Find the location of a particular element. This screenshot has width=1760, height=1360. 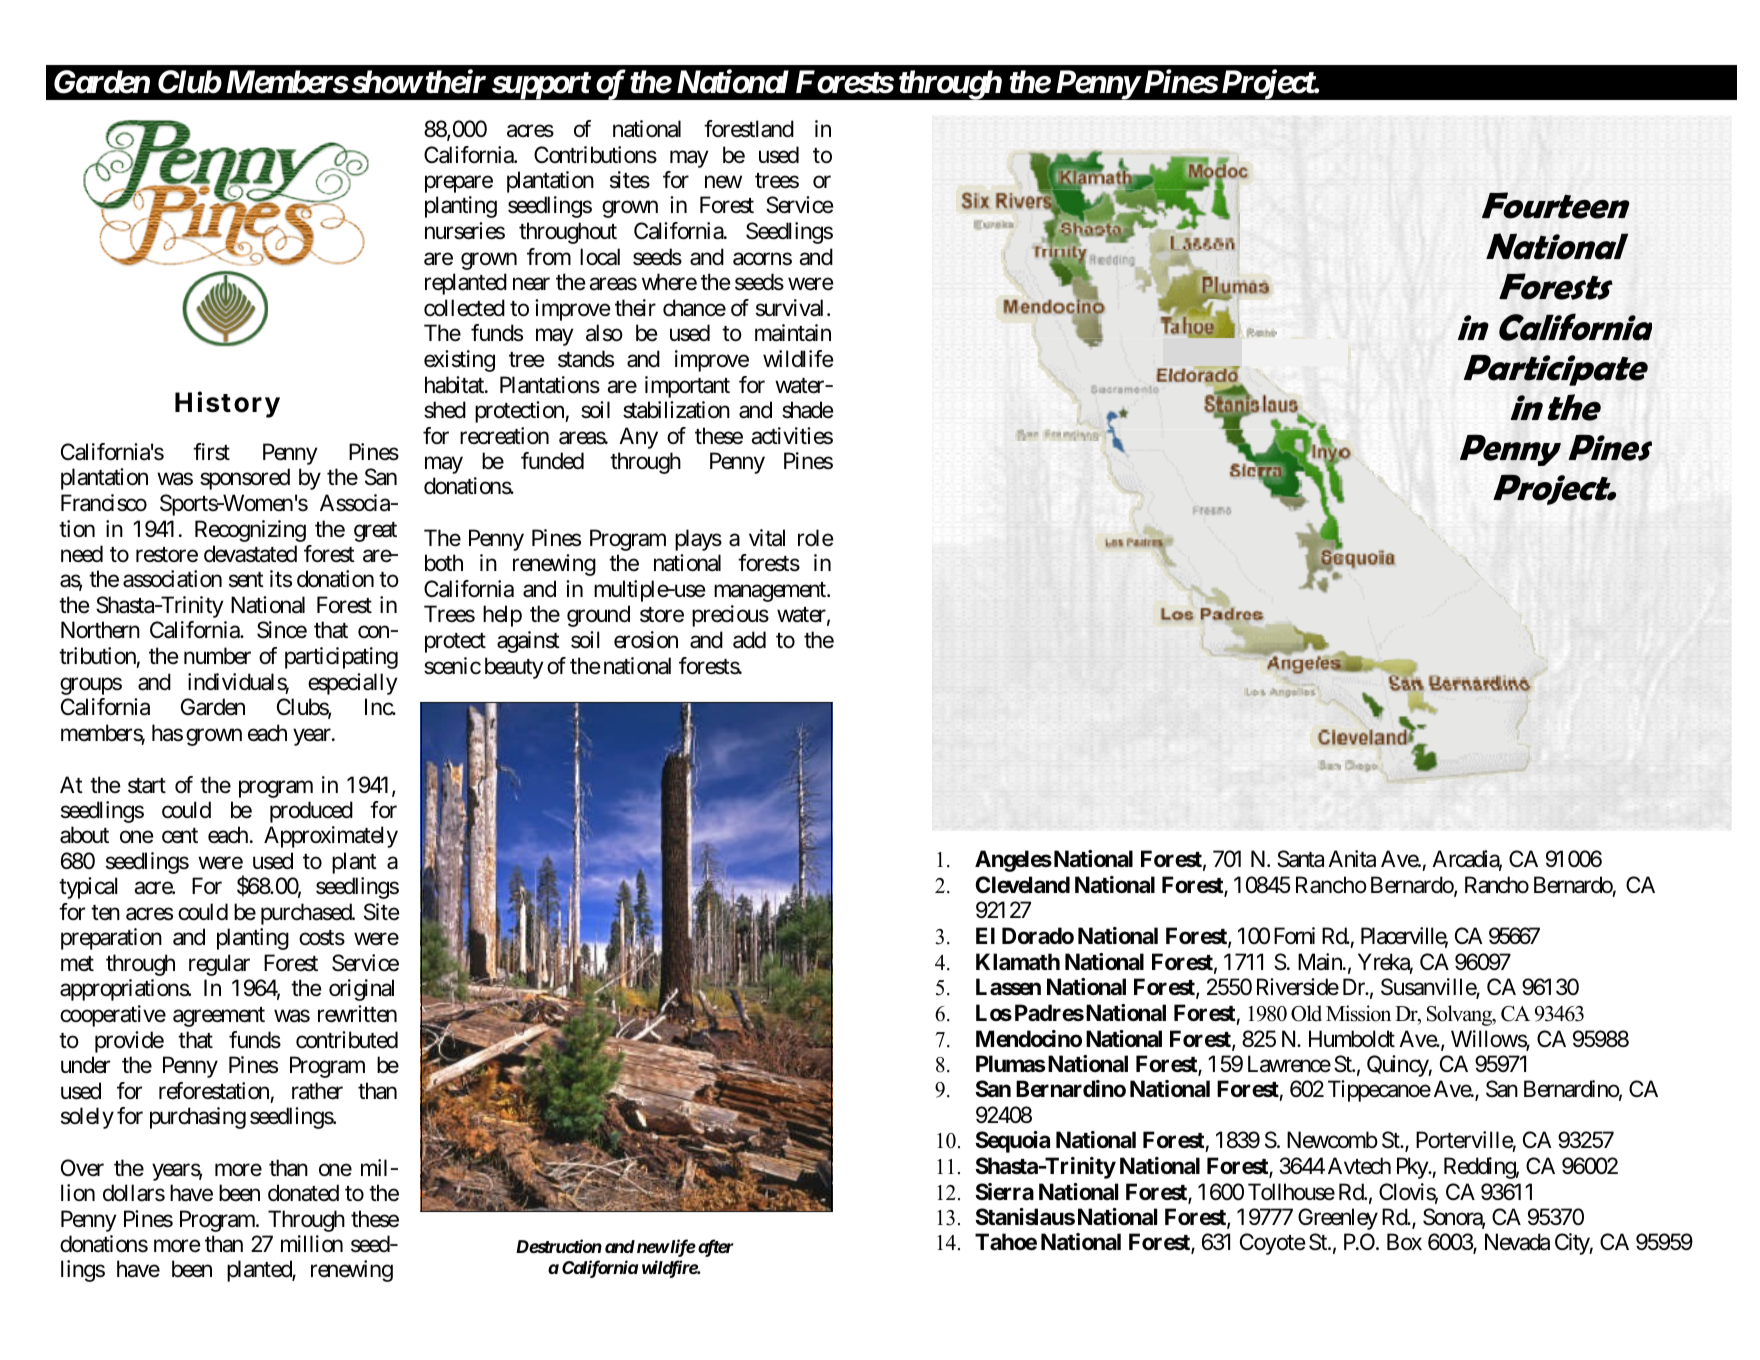

survival is located at coordinates (789, 308).
